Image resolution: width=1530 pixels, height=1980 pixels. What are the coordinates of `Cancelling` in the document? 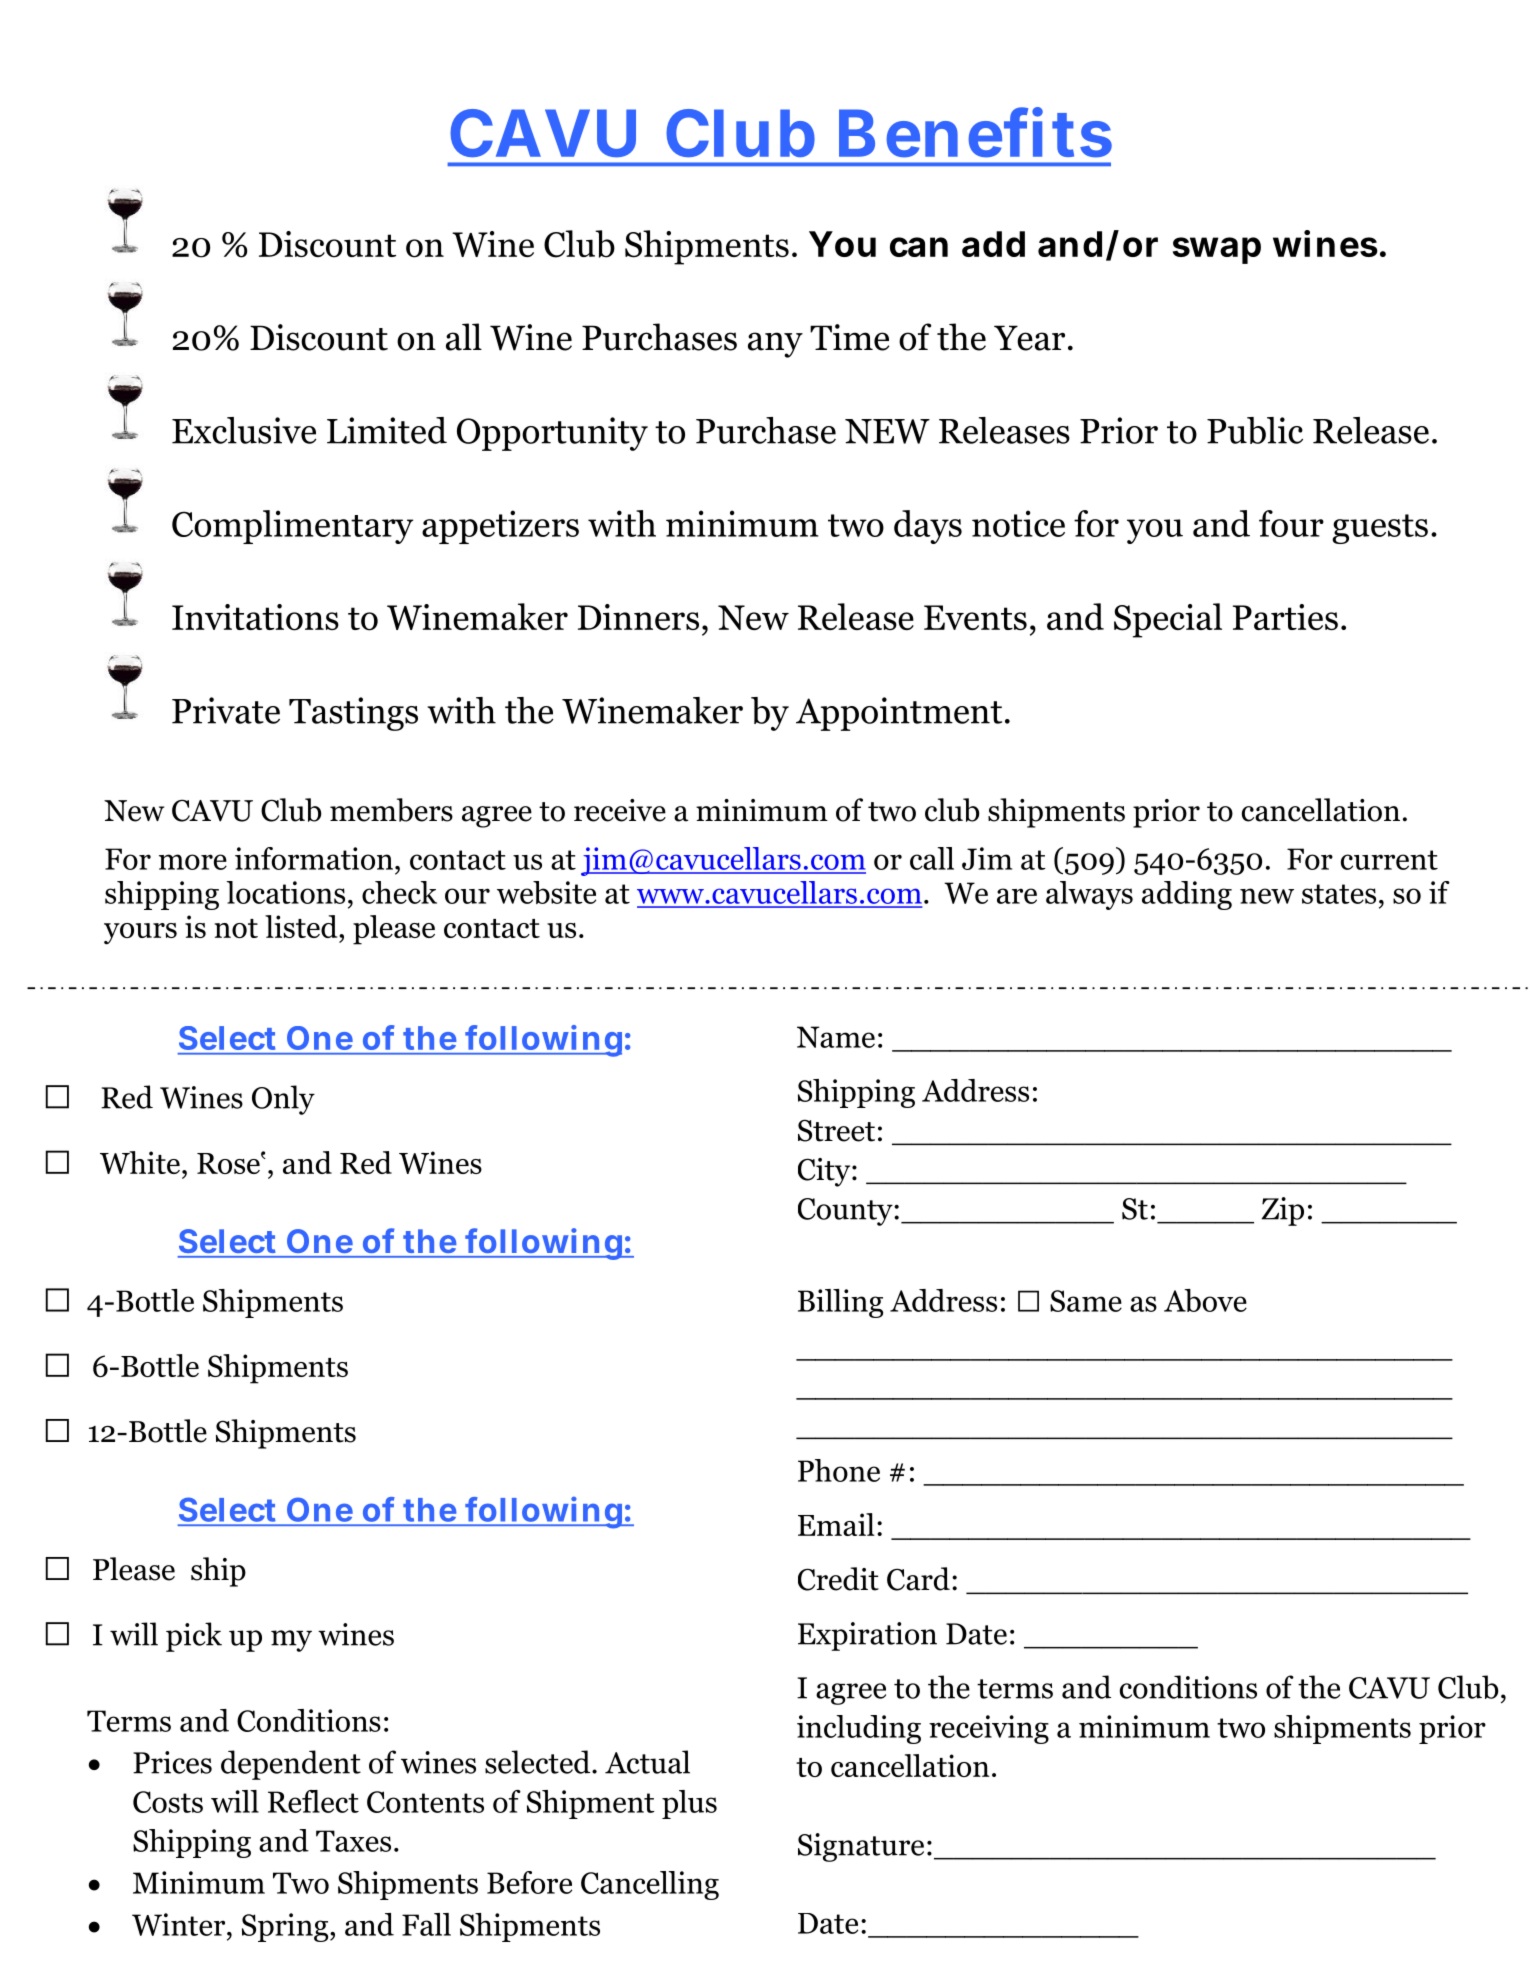 It's located at (650, 1885).
